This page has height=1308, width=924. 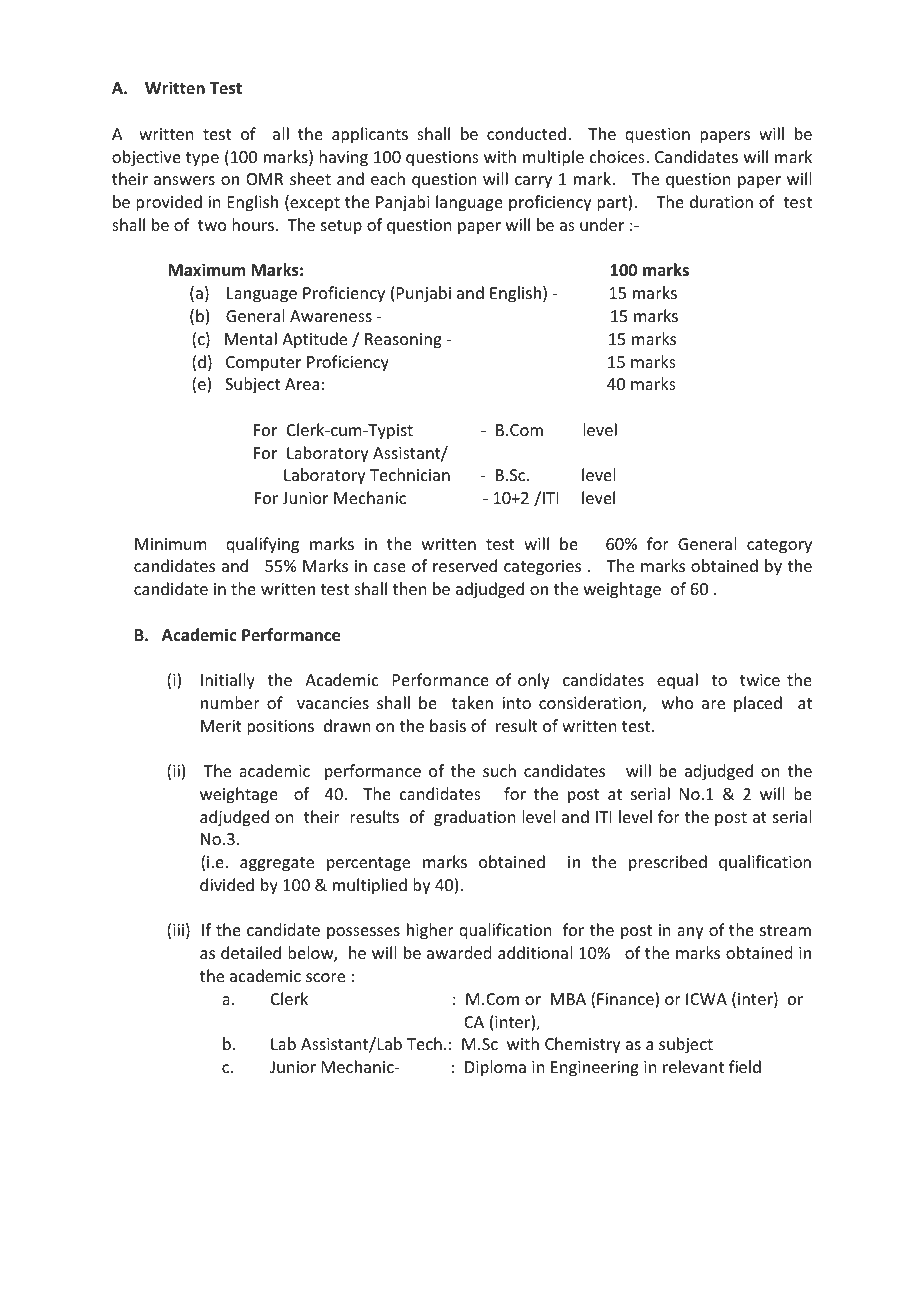 I want to click on duration, so click(x=721, y=201).
